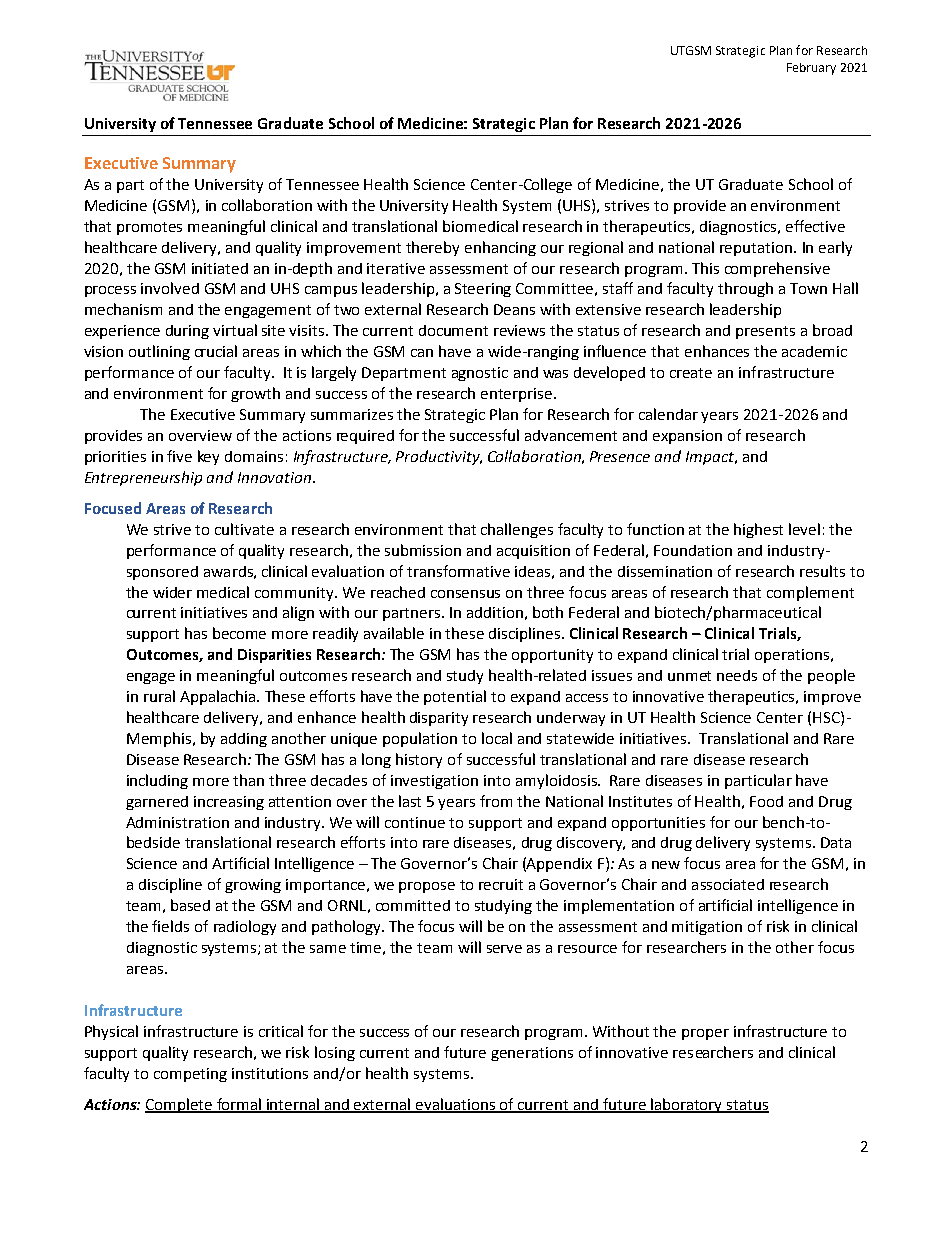  I want to click on complement, so click(810, 593).
